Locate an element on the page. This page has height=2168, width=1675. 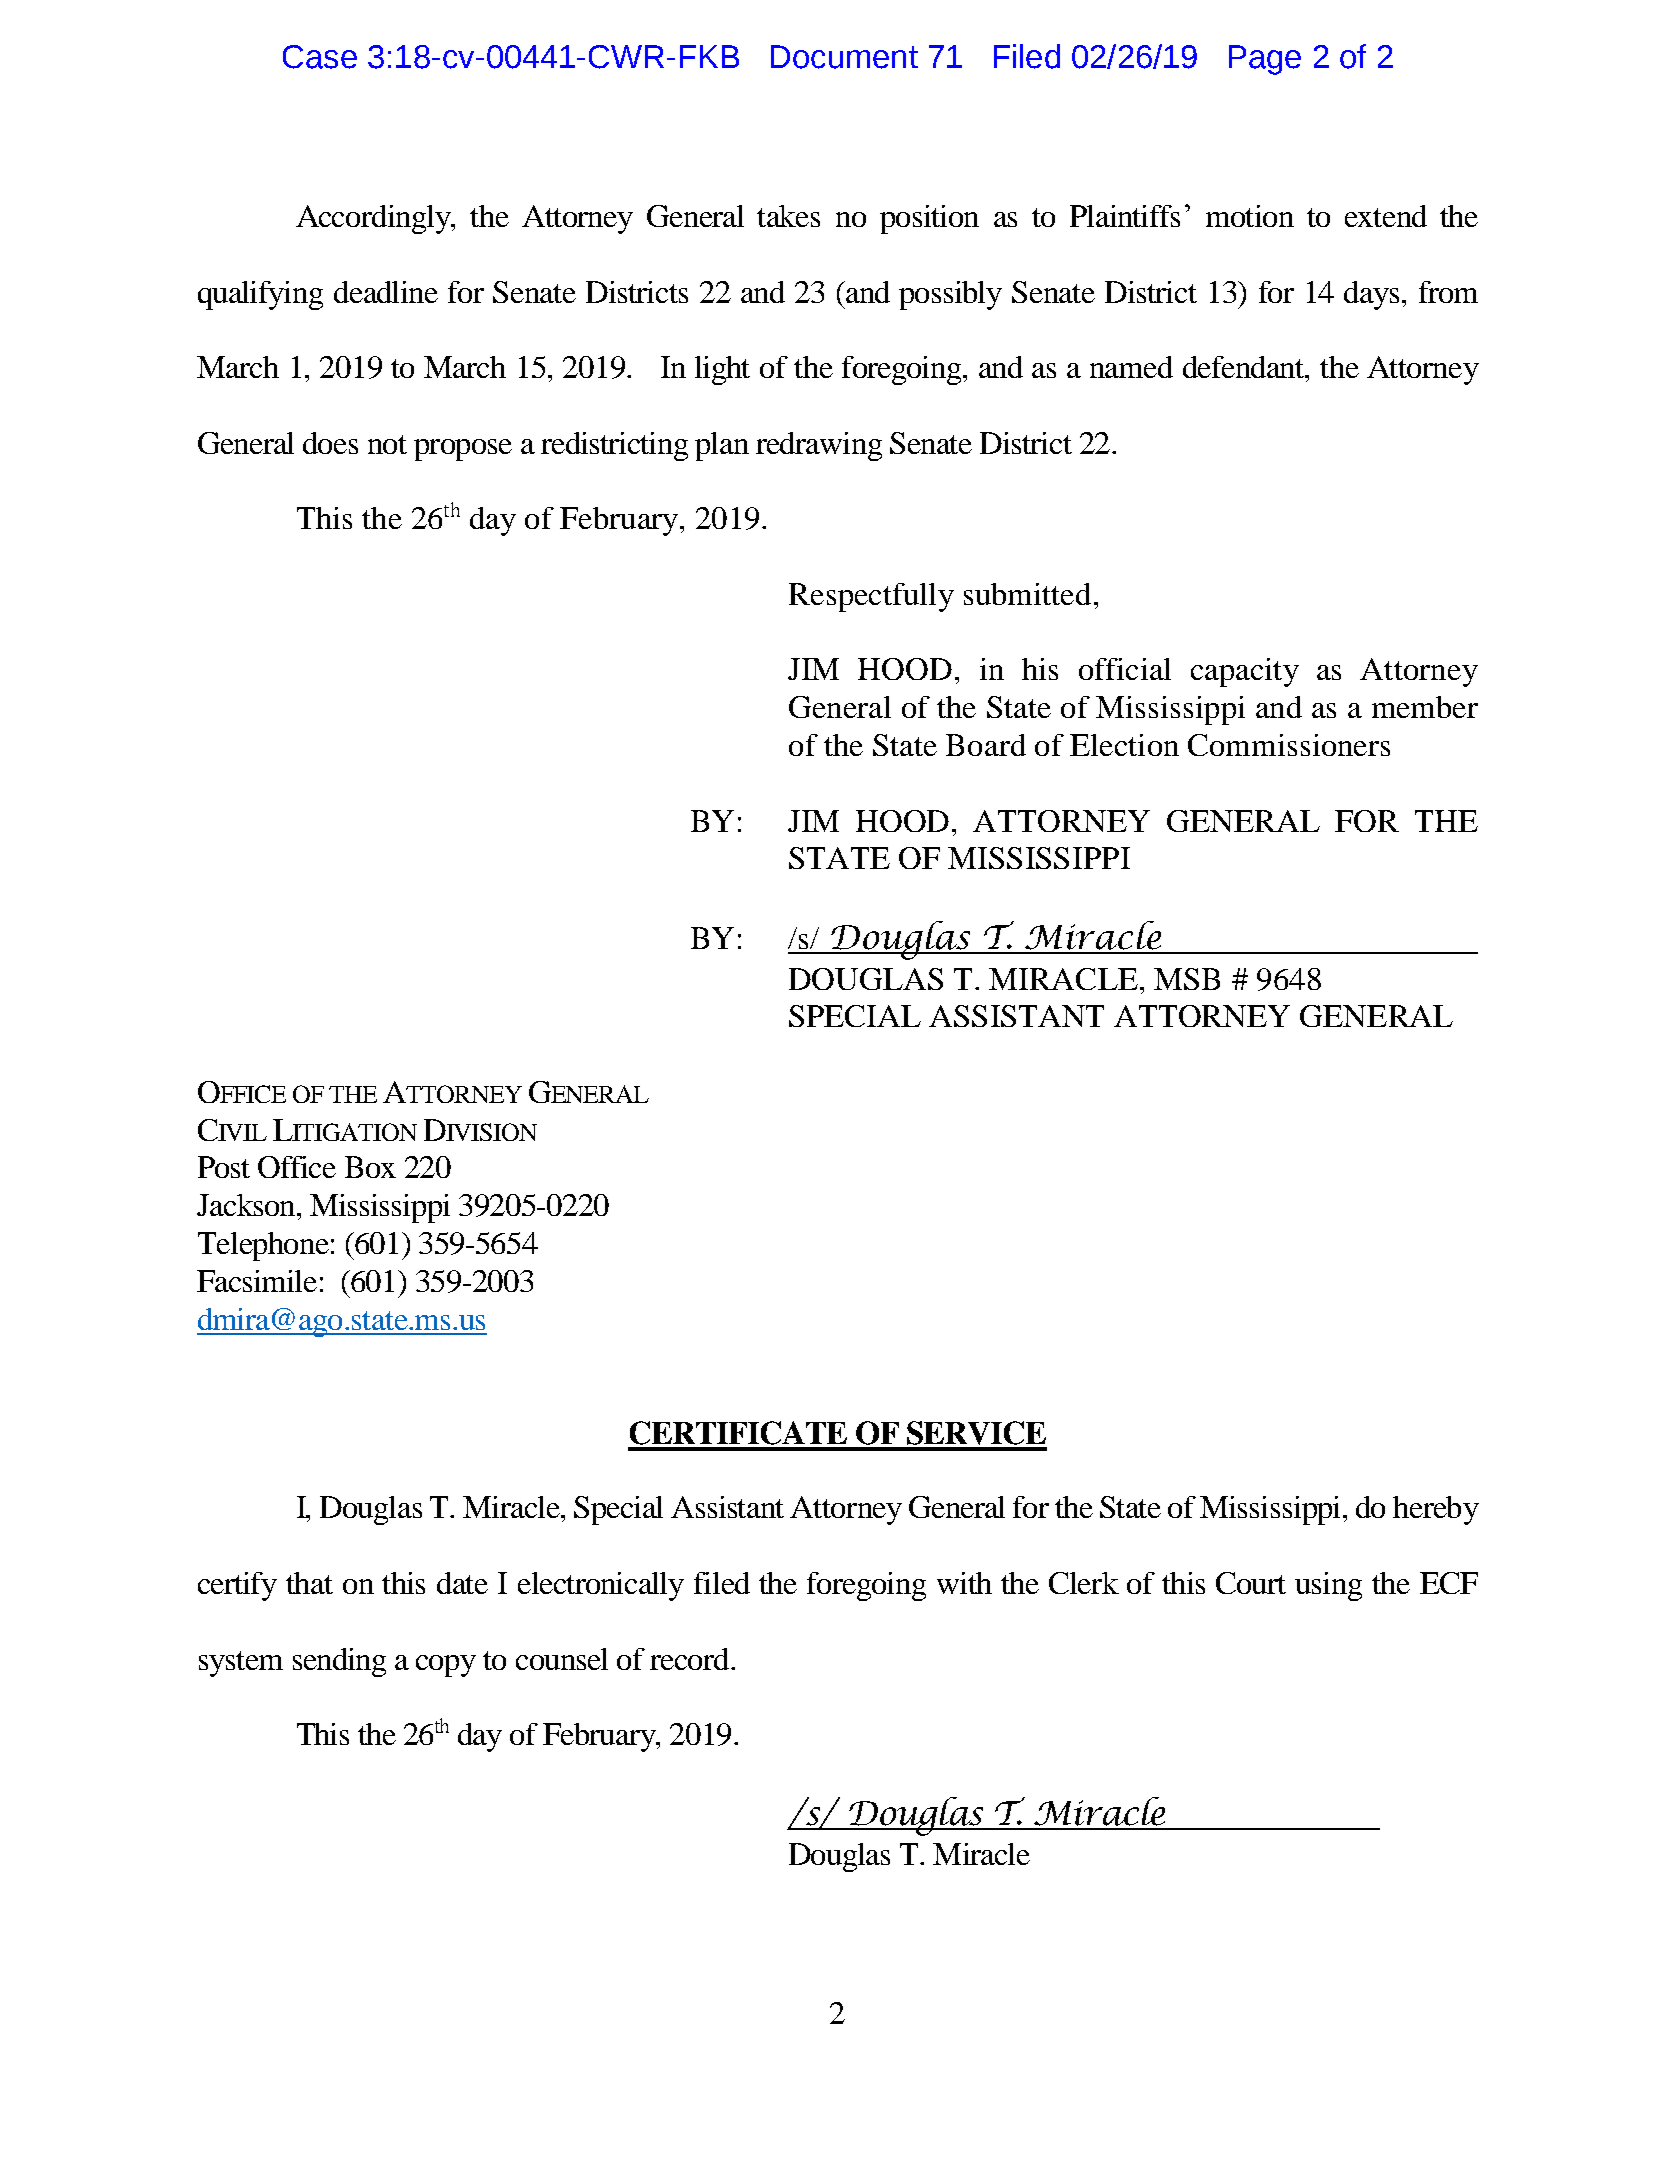
using is located at coordinates (1328, 1586).
